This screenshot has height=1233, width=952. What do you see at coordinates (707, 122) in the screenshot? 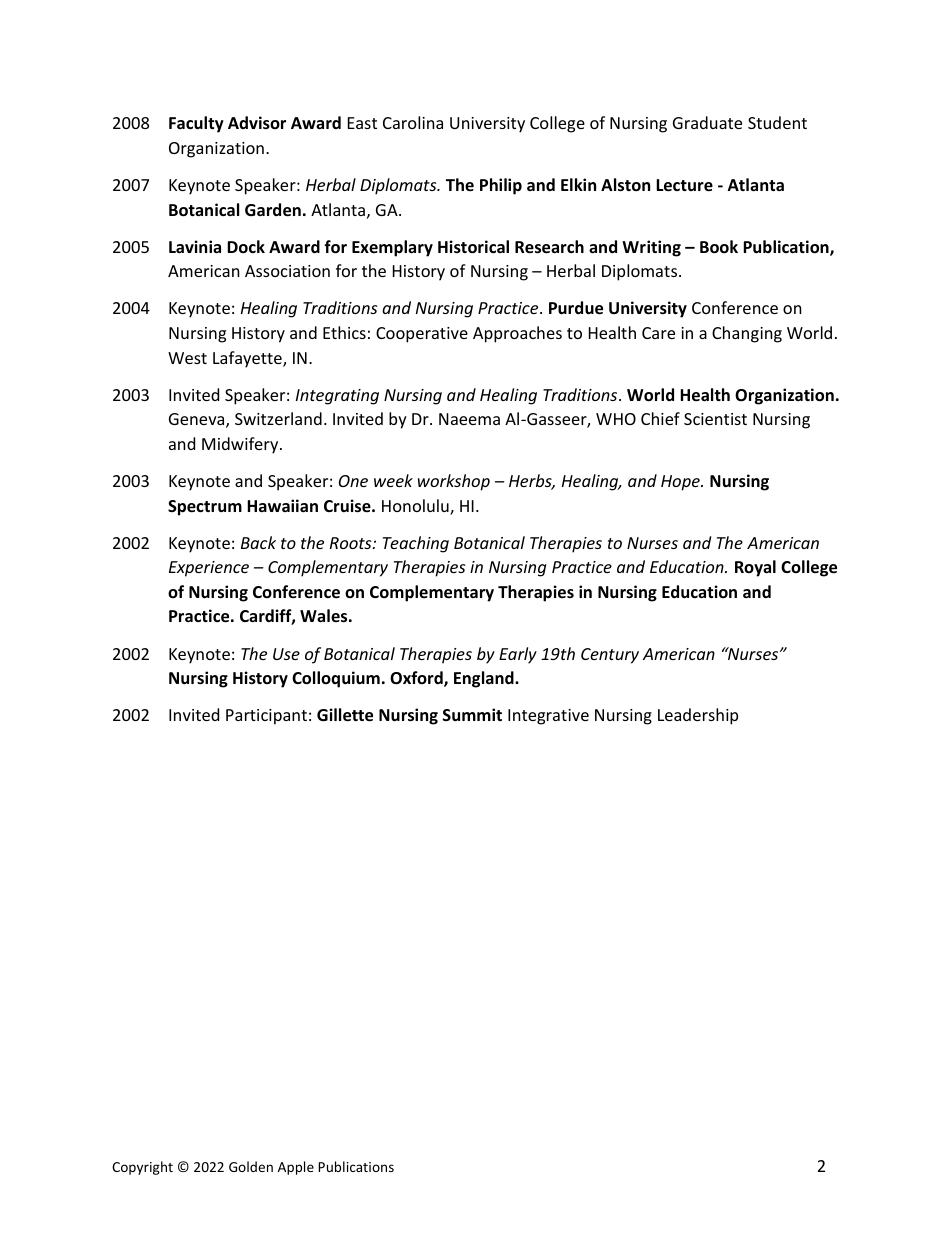
I see `Graduate` at bounding box center [707, 122].
